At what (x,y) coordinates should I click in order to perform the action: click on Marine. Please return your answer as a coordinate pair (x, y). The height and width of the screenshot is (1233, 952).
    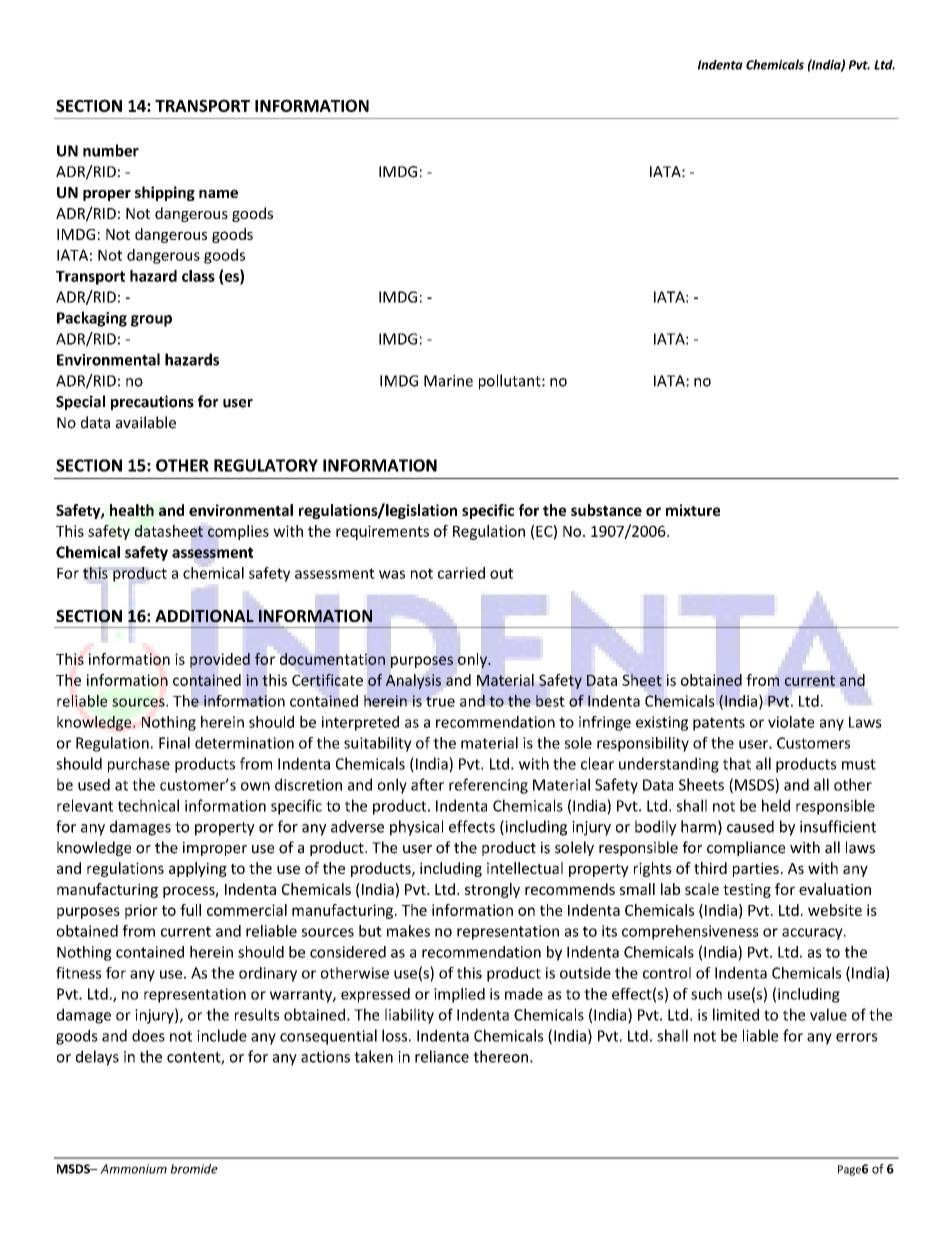
    Looking at the image, I should click on (448, 381).
